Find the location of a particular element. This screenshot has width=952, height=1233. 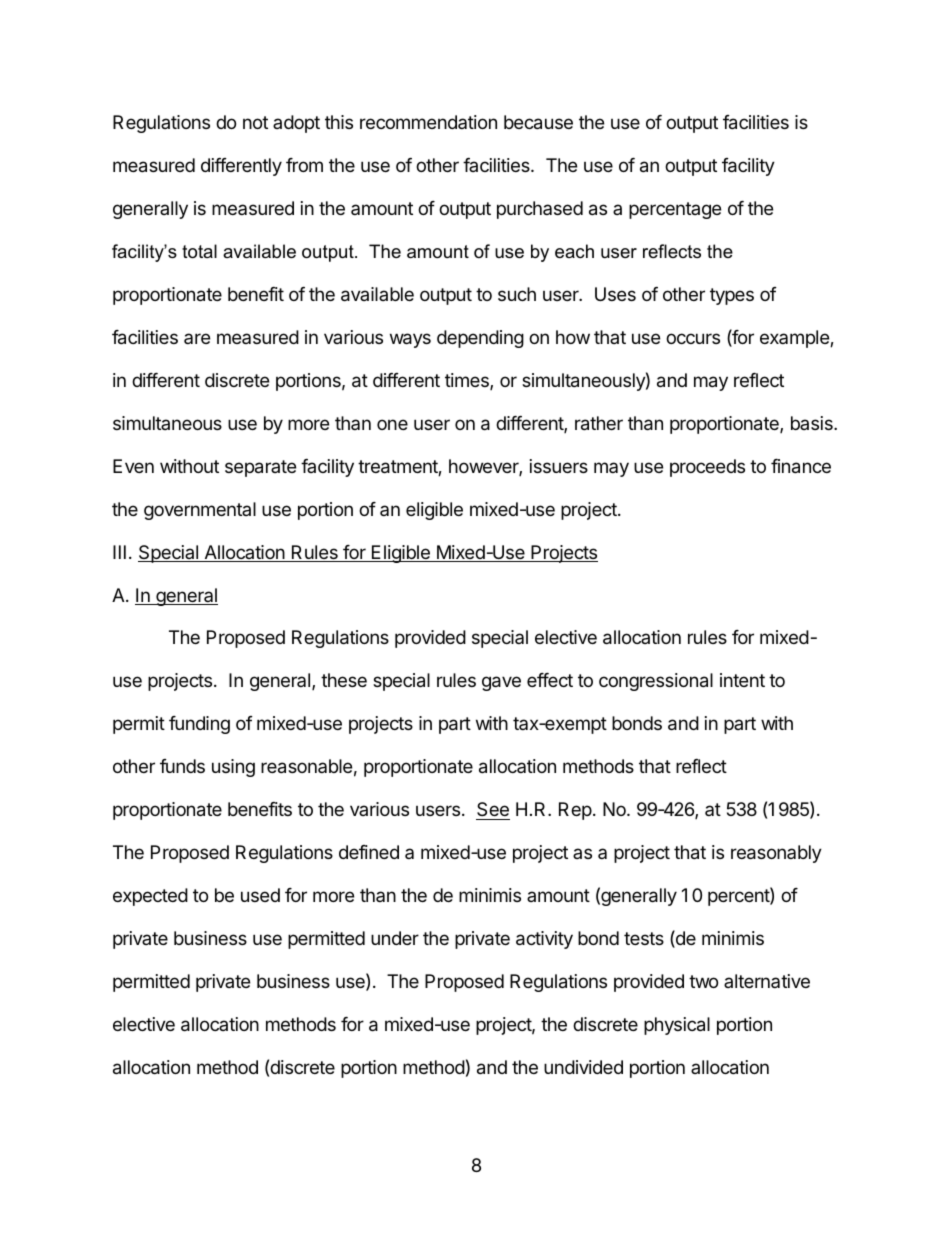

proceeds is located at coordinates (707, 468).
